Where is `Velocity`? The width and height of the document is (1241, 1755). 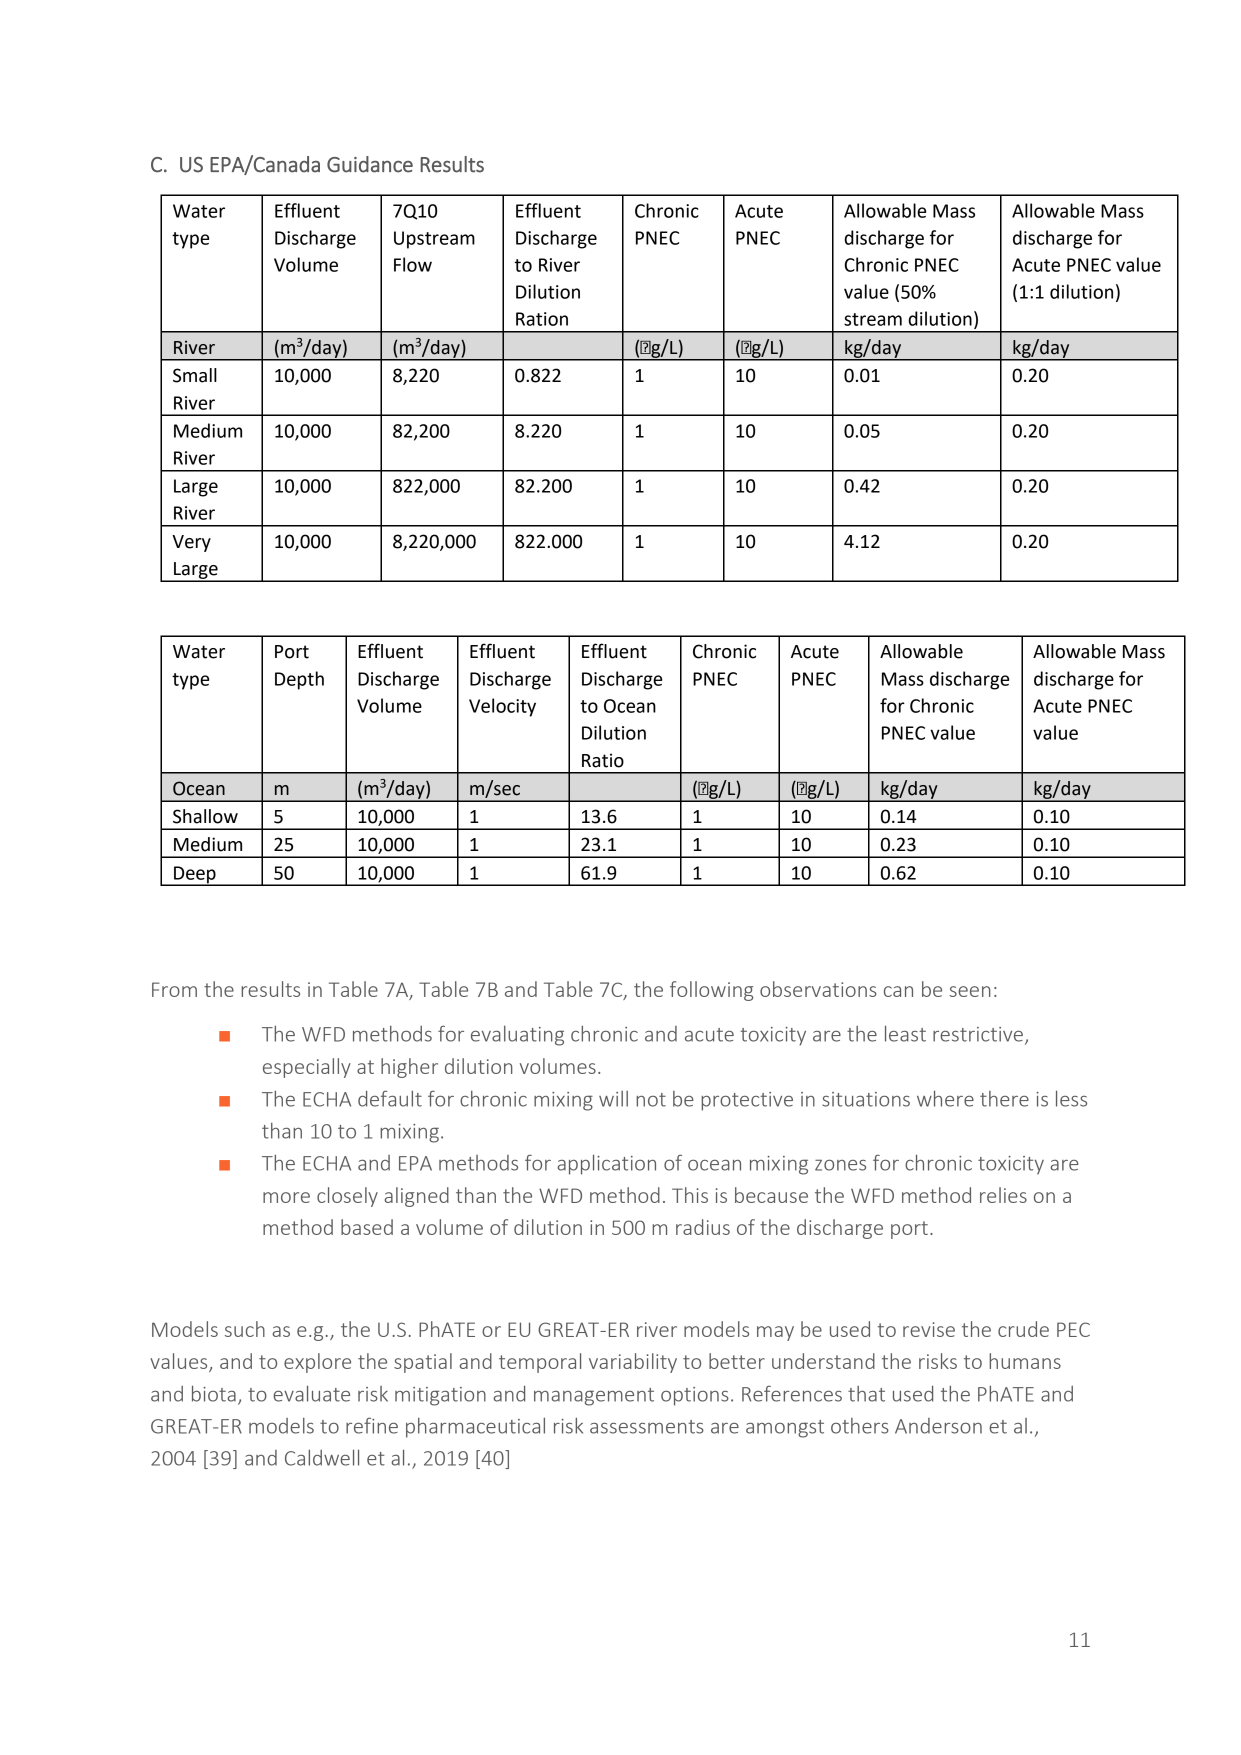 Velocity is located at coordinates (502, 707).
